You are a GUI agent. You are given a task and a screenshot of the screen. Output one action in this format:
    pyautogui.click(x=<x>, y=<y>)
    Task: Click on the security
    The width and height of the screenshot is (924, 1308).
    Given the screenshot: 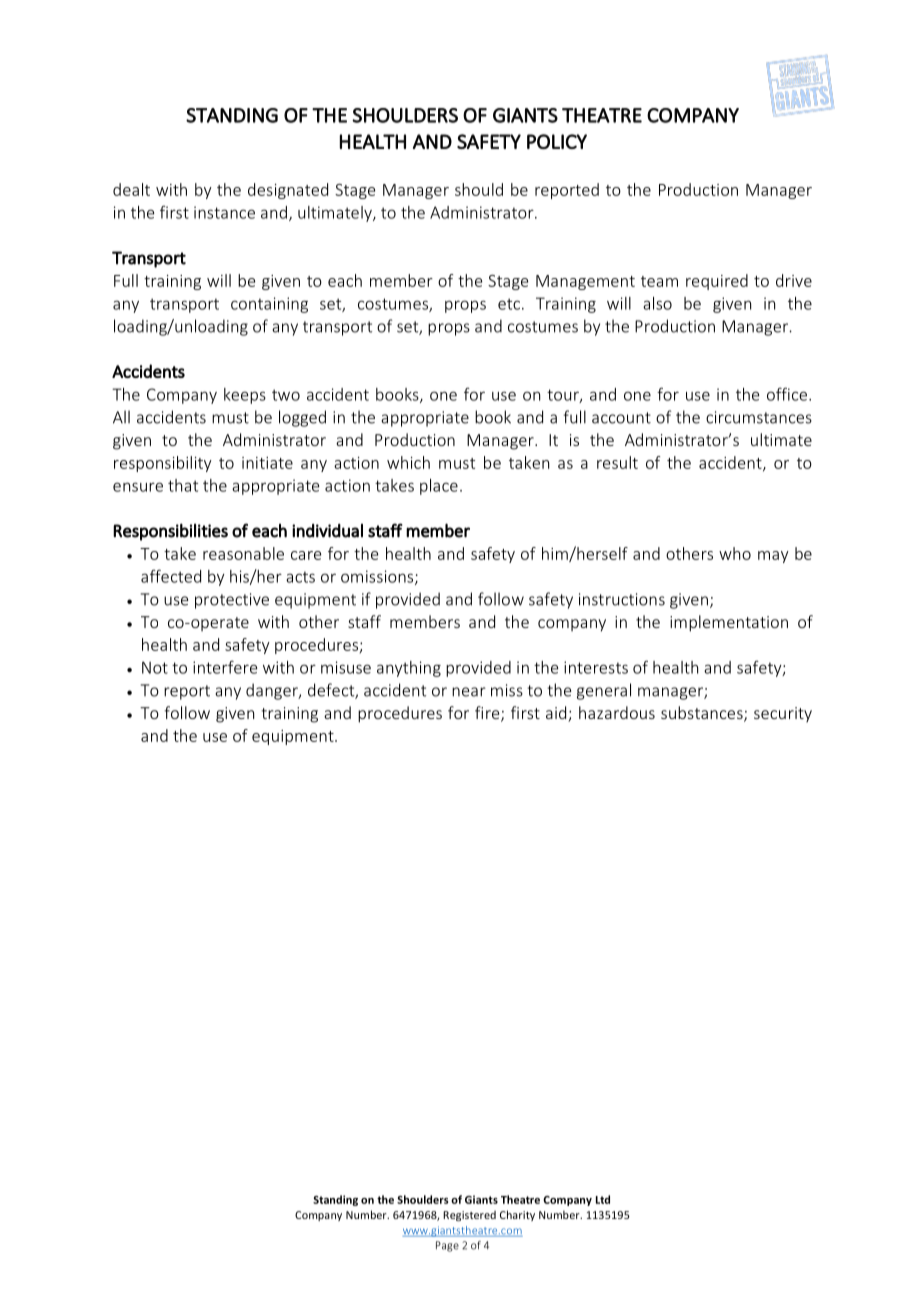 What is the action you would take?
    pyautogui.click(x=783, y=714)
